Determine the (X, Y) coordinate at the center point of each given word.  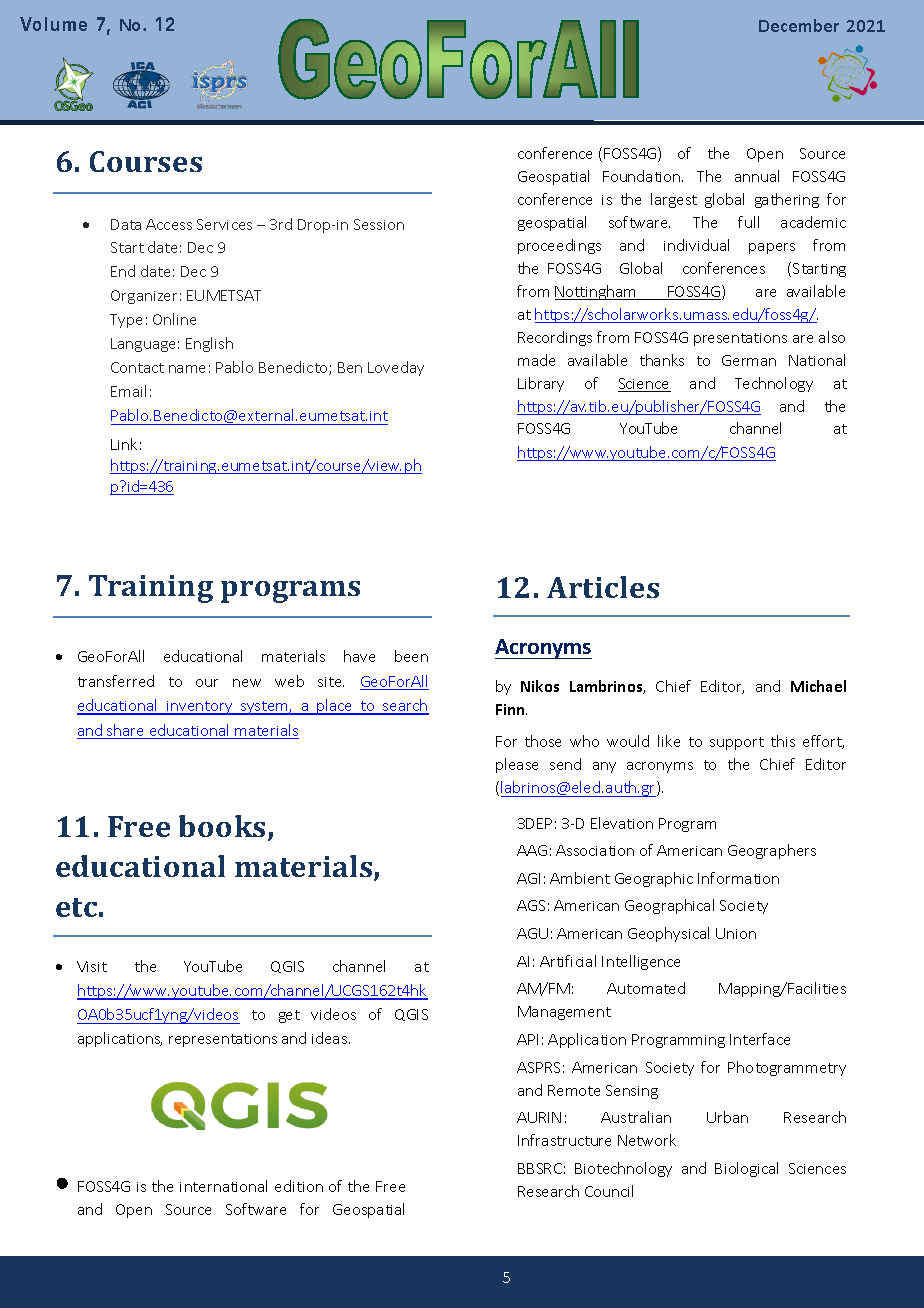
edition (299, 1186)
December (799, 25)
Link (124, 444)
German (749, 360)
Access (169, 224)
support (737, 743)
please (517, 765)
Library (541, 384)
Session (379, 224)
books (222, 826)
